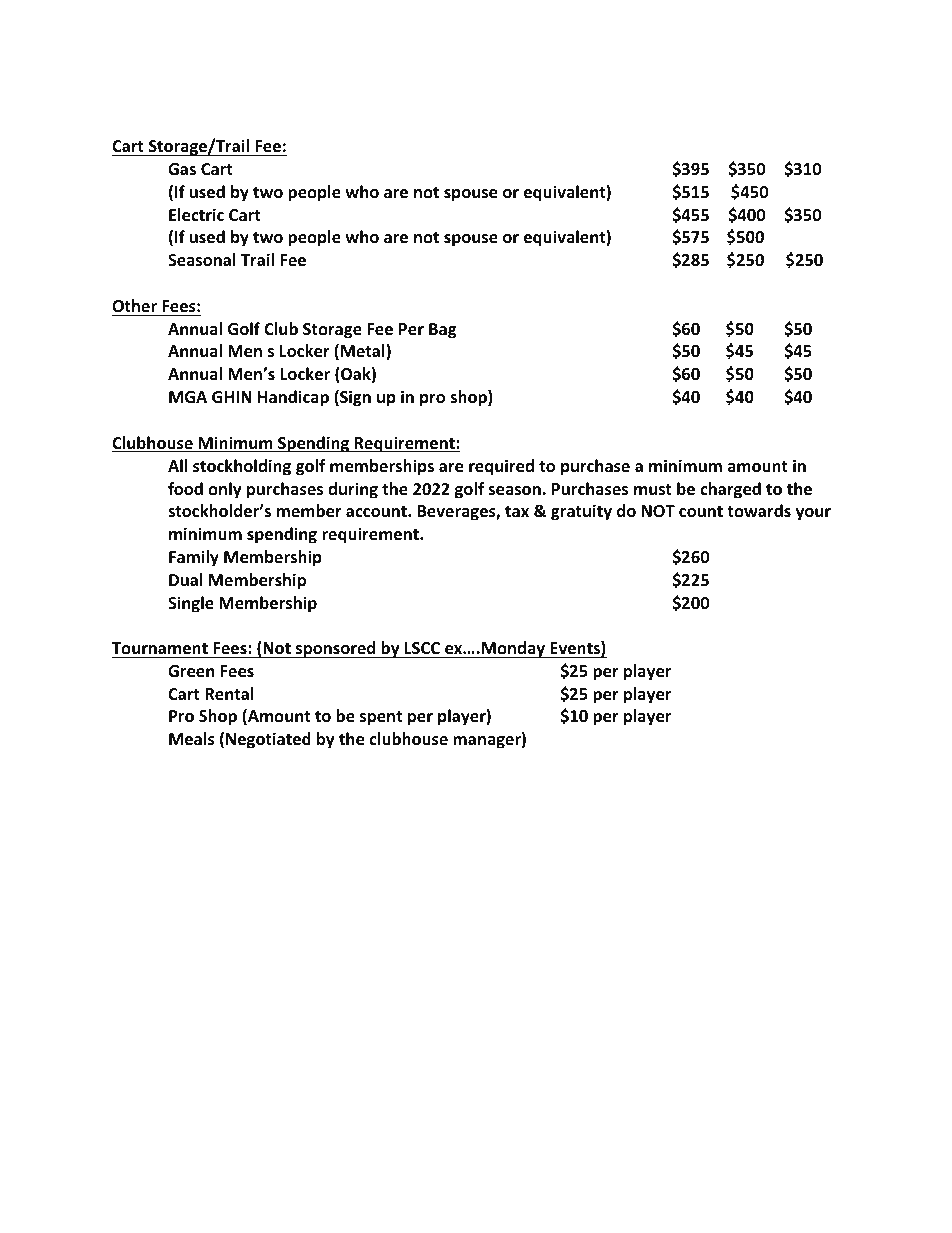 The height and width of the screenshot is (1233, 952). Describe the element at coordinates (188, 397) in the screenshot. I see `MGA` at that location.
